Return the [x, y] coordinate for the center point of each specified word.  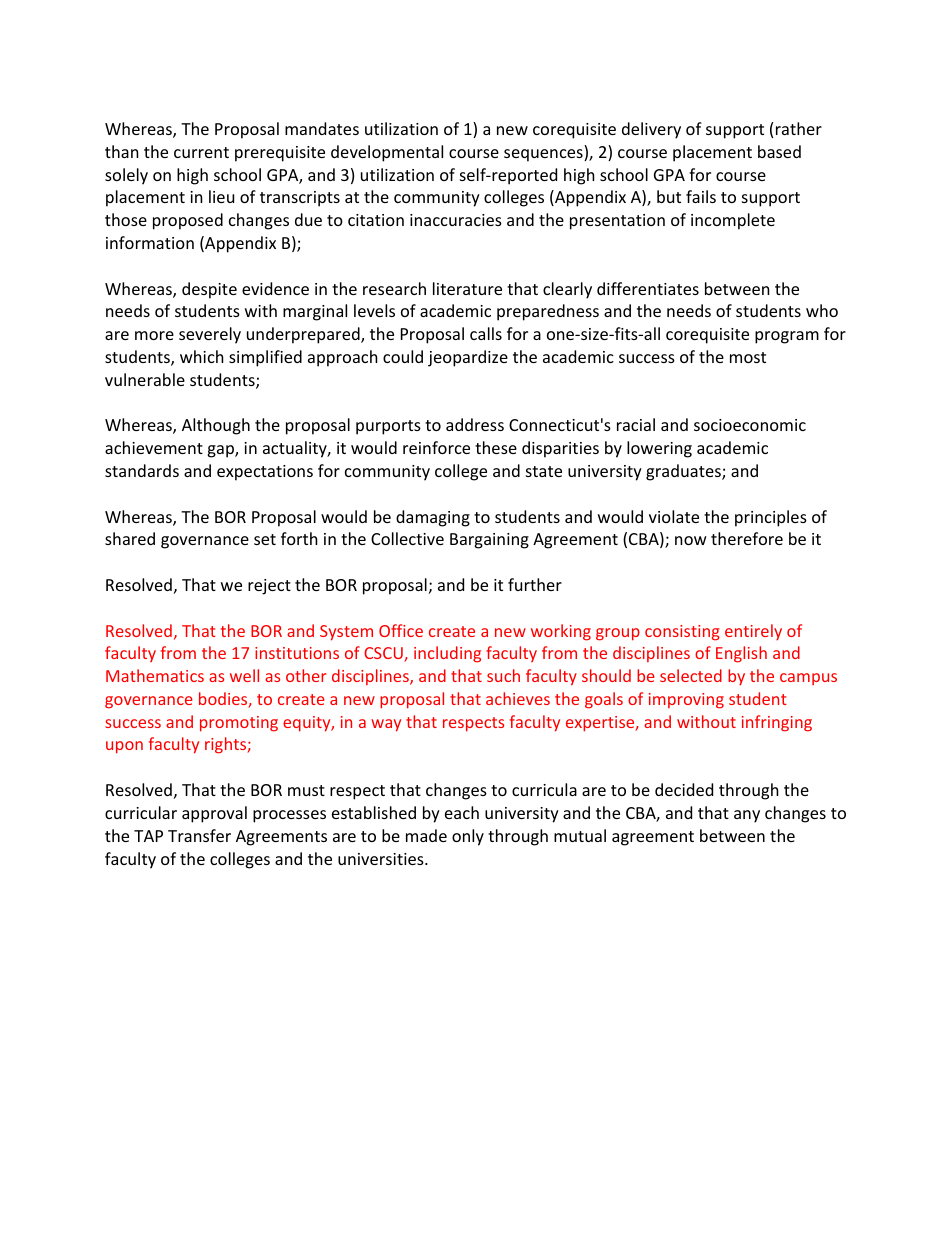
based [779, 151]
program [787, 337]
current [201, 152]
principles [771, 518]
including [447, 654]
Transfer [199, 835]
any [747, 816]
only [468, 837]
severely [210, 335]
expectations [265, 473]
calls [486, 333]
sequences [544, 155]
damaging [433, 518]
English [741, 654]
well [244, 675]
